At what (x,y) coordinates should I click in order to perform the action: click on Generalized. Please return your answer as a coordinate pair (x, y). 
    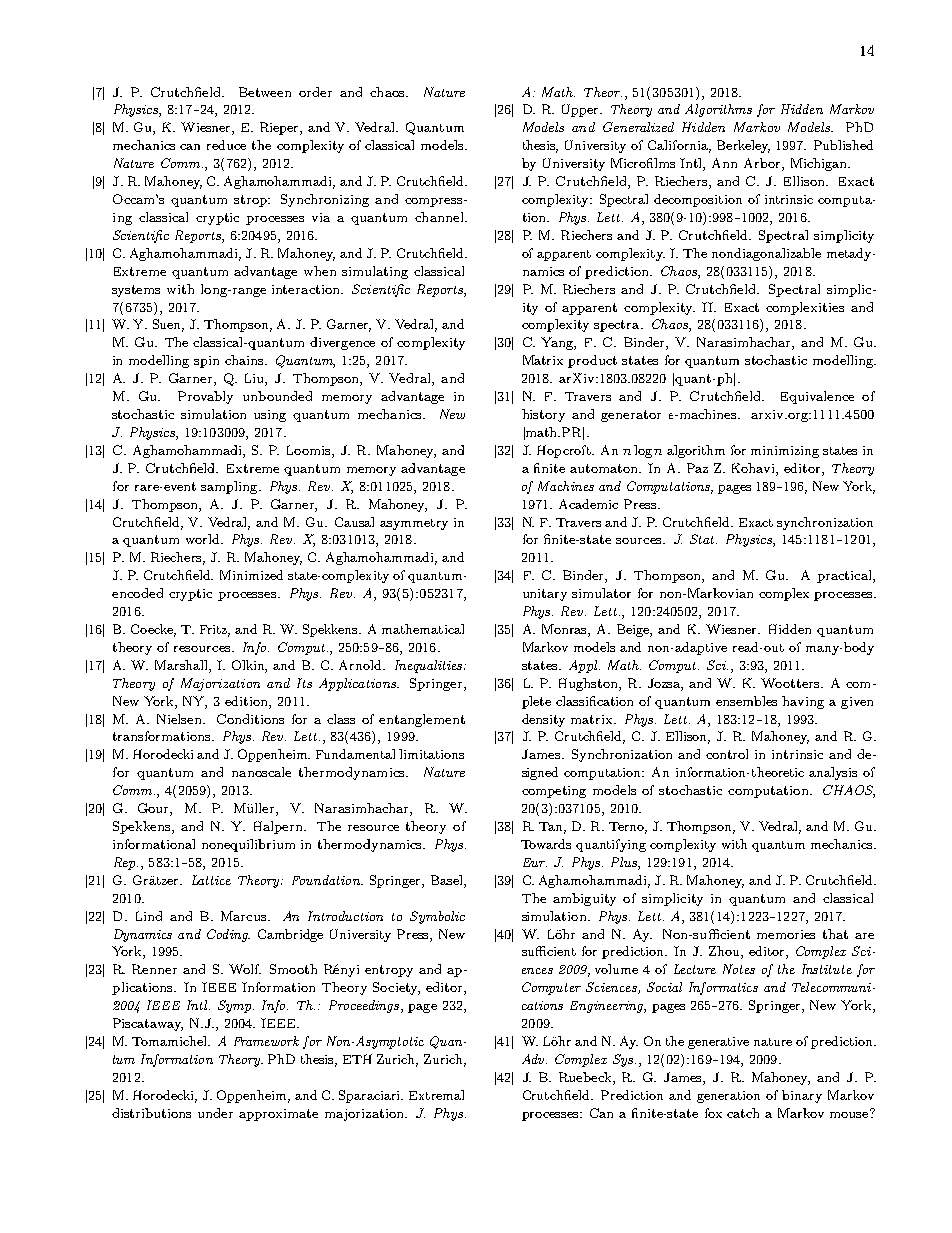
    Looking at the image, I should click on (638, 127).
